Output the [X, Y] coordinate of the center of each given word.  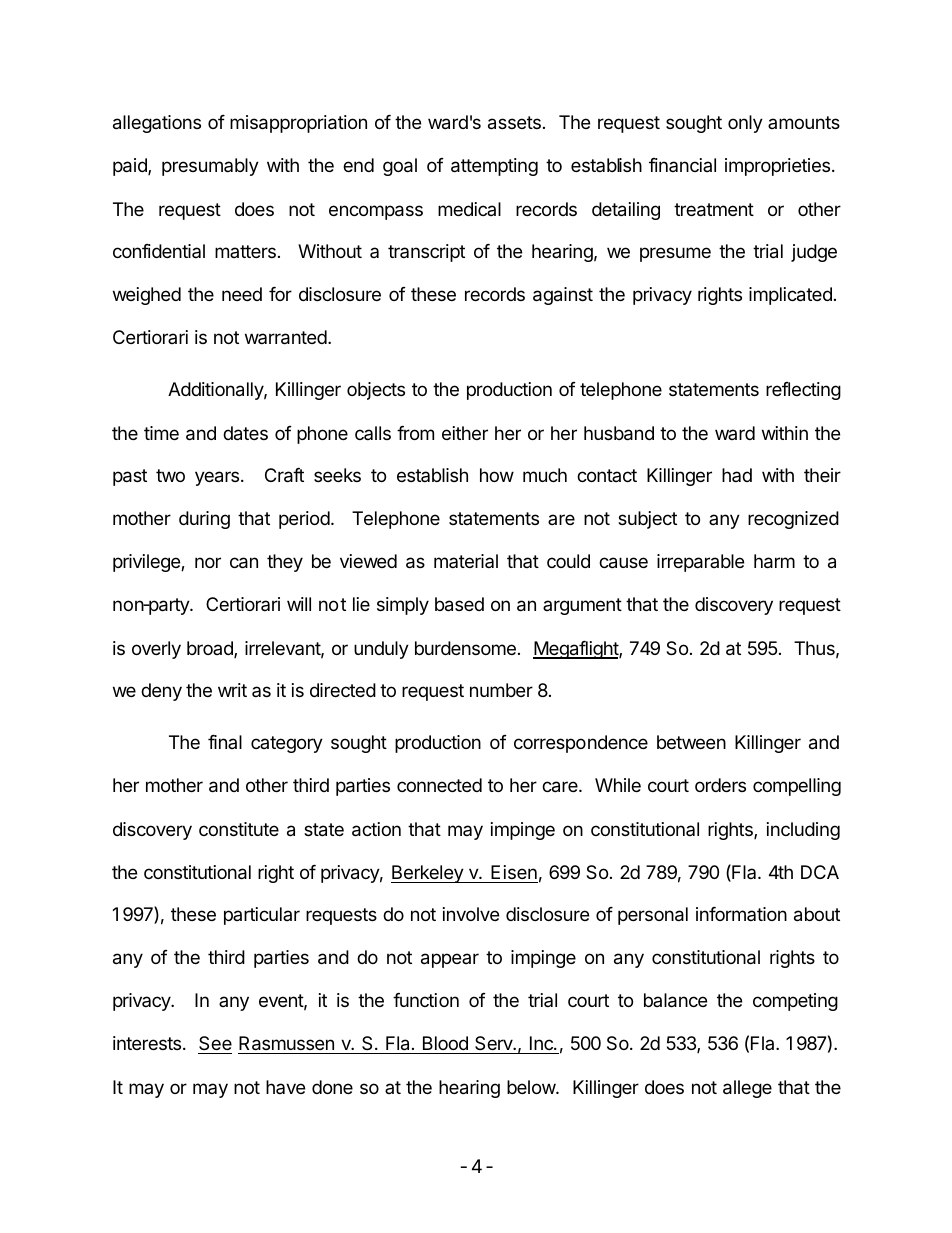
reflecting [803, 391]
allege [747, 1089]
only [745, 124]
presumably [210, 167]
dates [245, 433]
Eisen [514, 872]
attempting [494, 167]
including [803, 831]
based [459, 604]
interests [147, 1043]
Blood [445, 1045]
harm [774, 561]
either [465, 433]
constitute [239, 829]
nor [208, 562]
